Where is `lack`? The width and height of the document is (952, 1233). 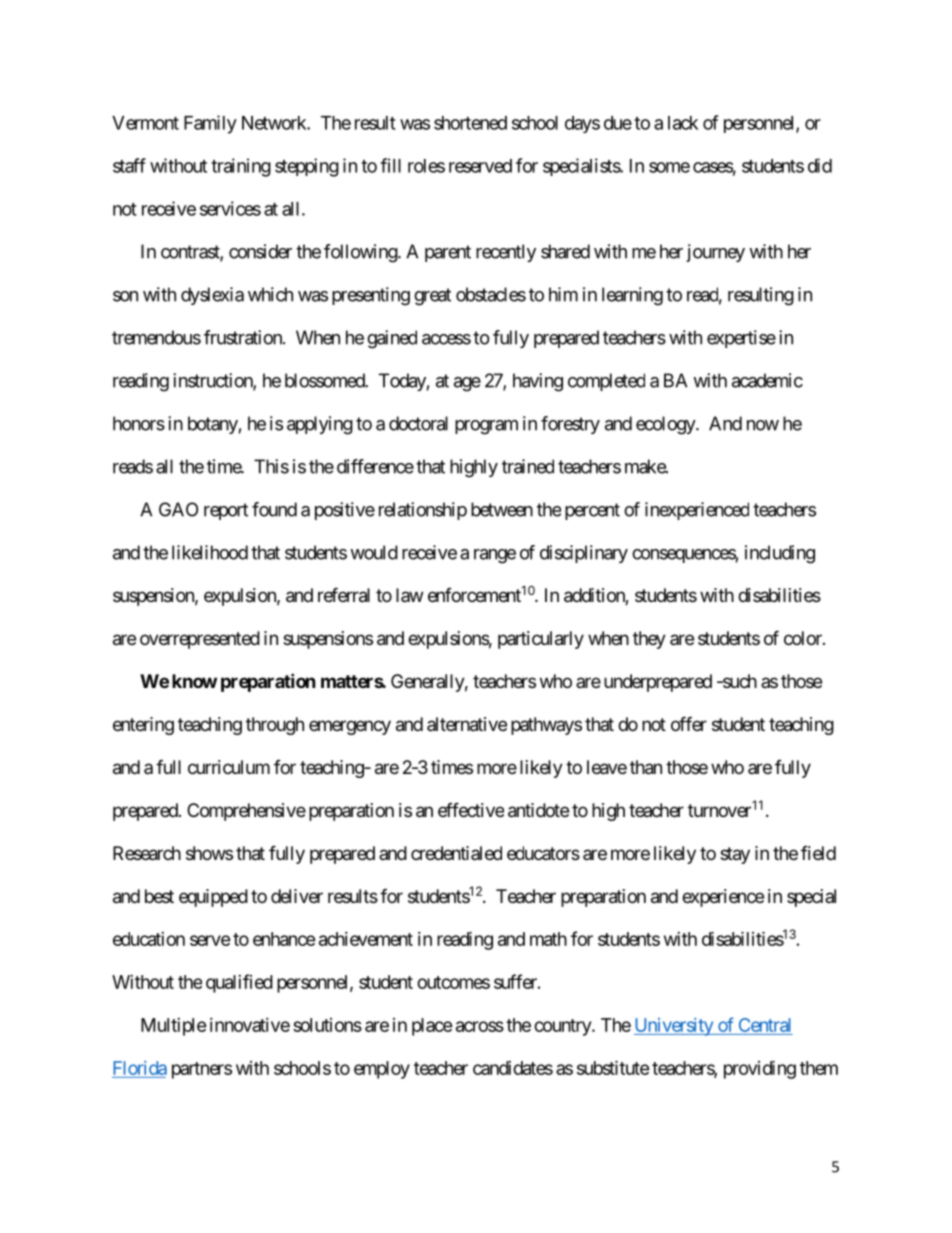 lack is located at coordinates (683, 123).
